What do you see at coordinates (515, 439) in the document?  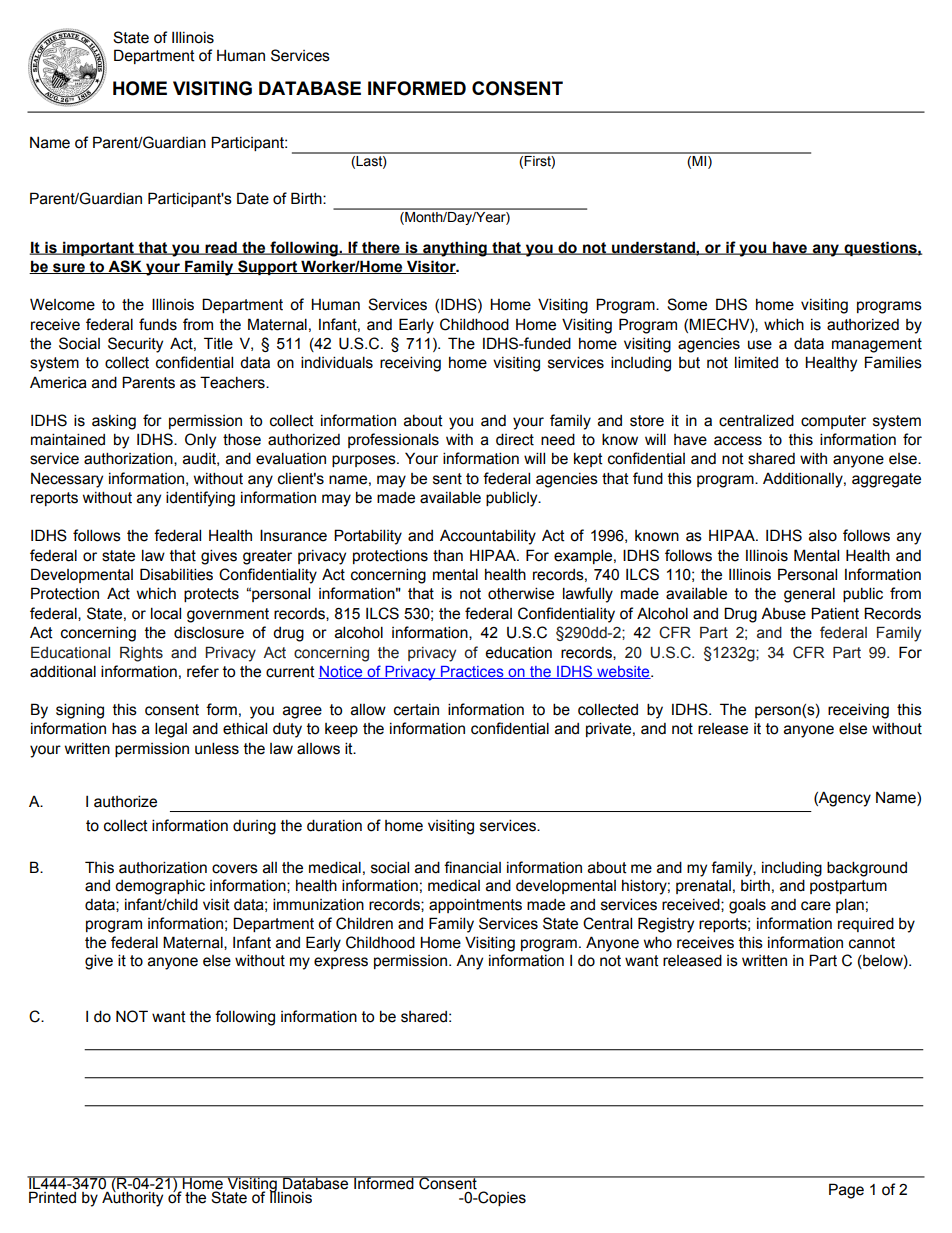 I see `direct` at bounding box center [515, 439].
